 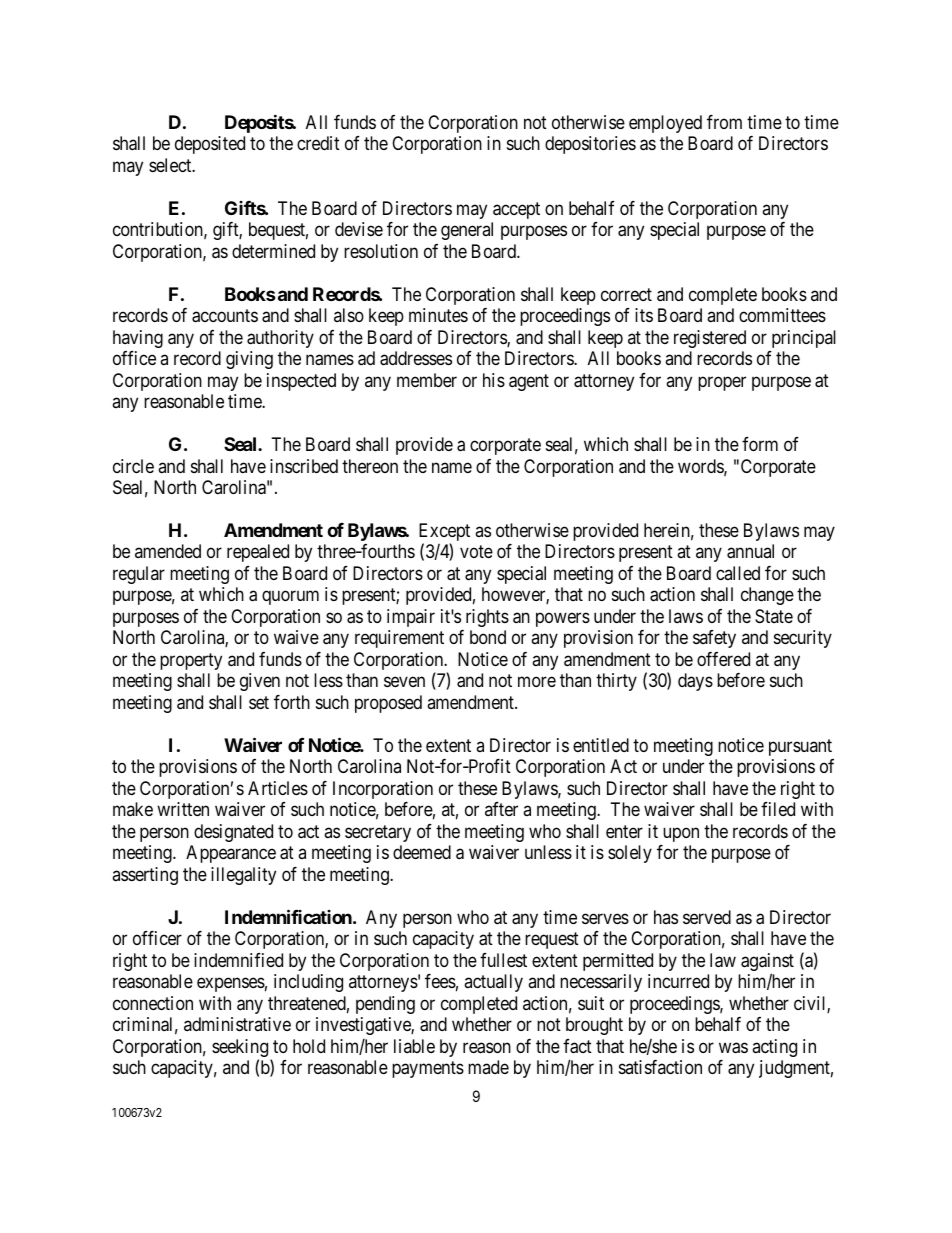 What do you see at coordinates (738, 573) in the image?
I see `called` at bounding box center [738, 573].
